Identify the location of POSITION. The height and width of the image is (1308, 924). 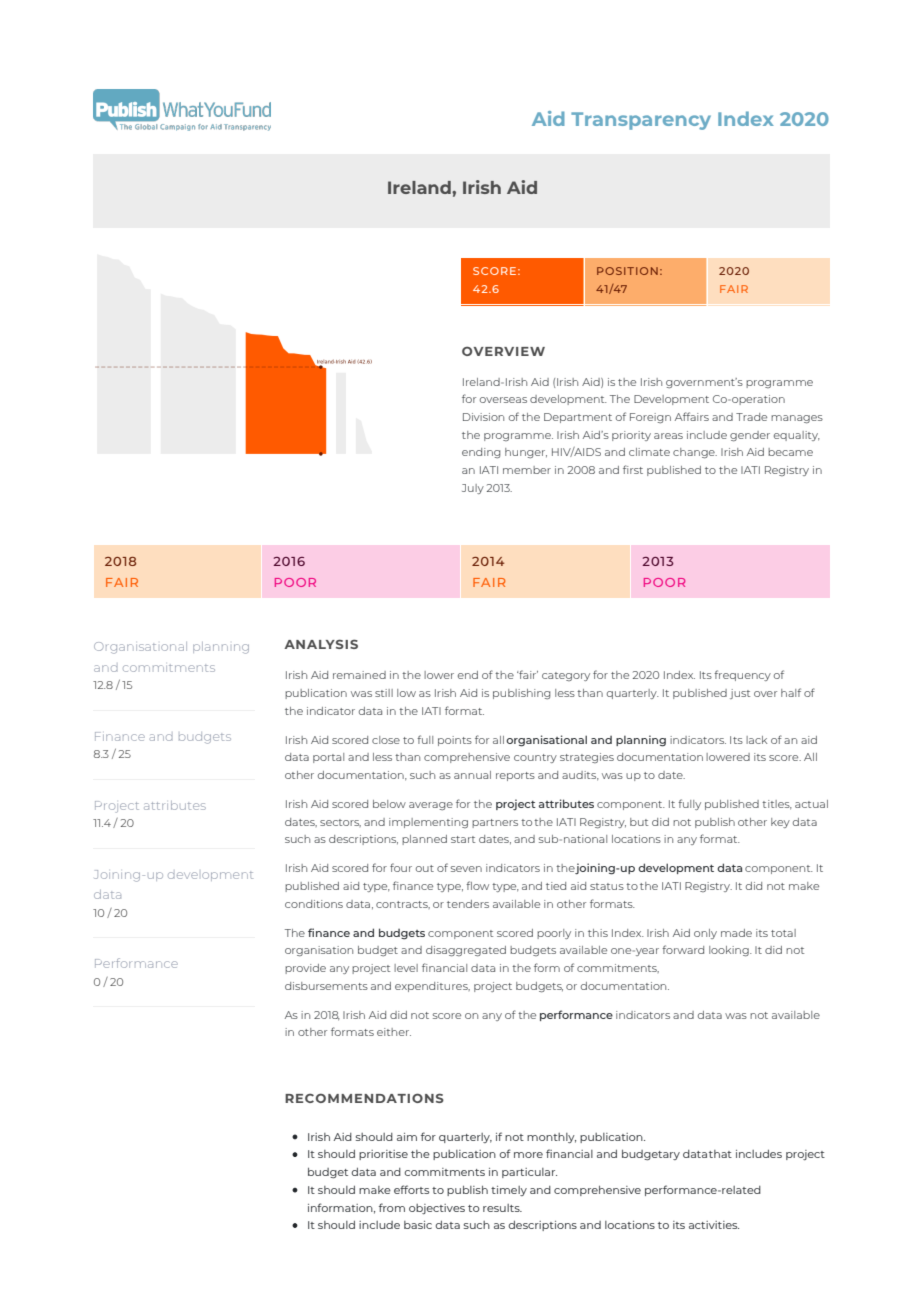
(627, 271).
